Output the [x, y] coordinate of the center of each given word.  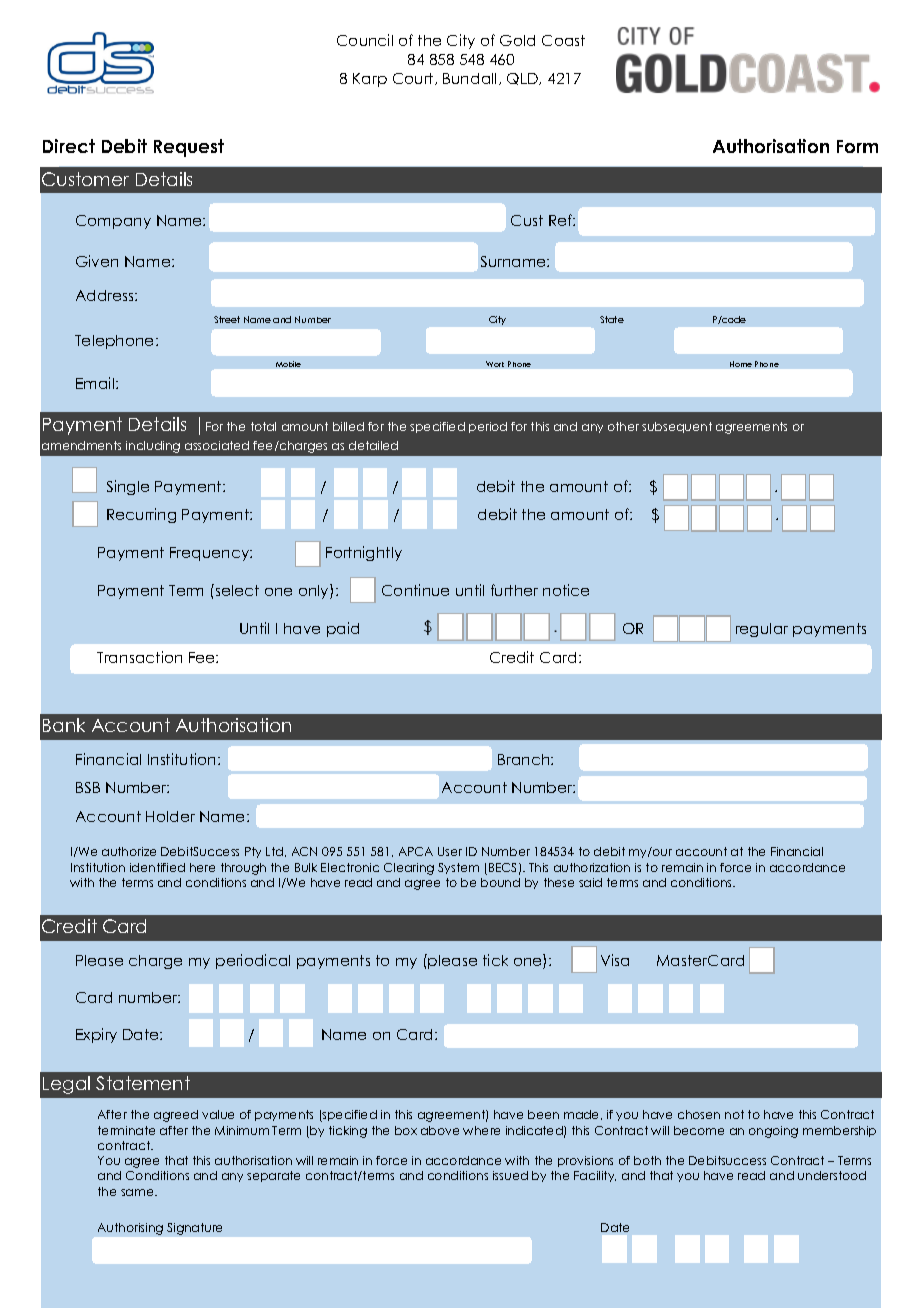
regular [762, 630]
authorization [592, 867]
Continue [415, 590]
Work [495, 364]
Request [189, 148]
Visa [615, 960]
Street [227, 319]
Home [741, 364]
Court [414, 79]
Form [857, 146]
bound [500, 882]
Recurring [141, 515]
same [138, 1192]
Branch [525, 759]
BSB [88, 787]
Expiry [96, 1035]
